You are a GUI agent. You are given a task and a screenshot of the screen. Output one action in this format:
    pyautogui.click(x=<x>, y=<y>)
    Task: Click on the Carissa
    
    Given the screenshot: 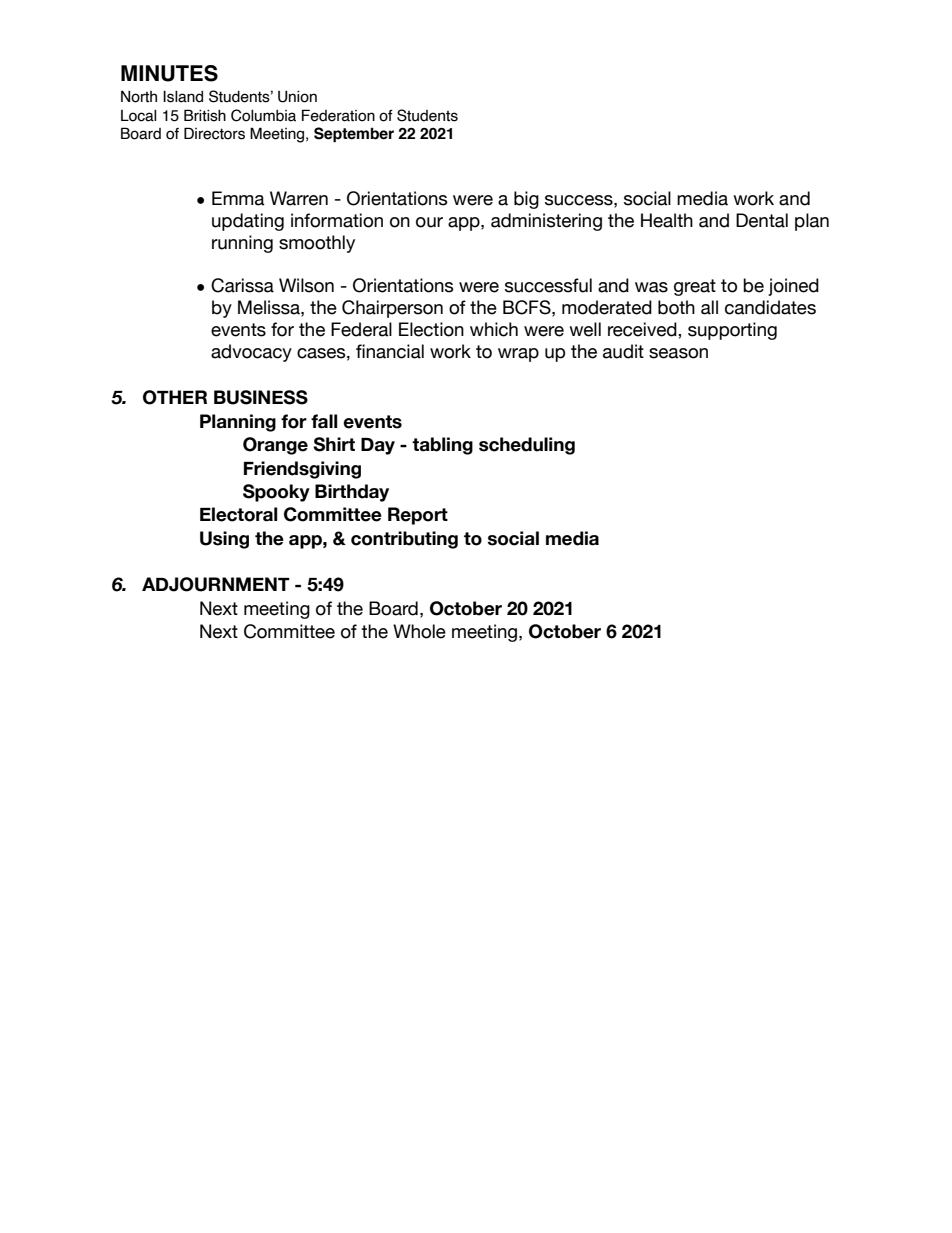 What is the action you would take?
    pyautogui.click(x=242, y=285)
